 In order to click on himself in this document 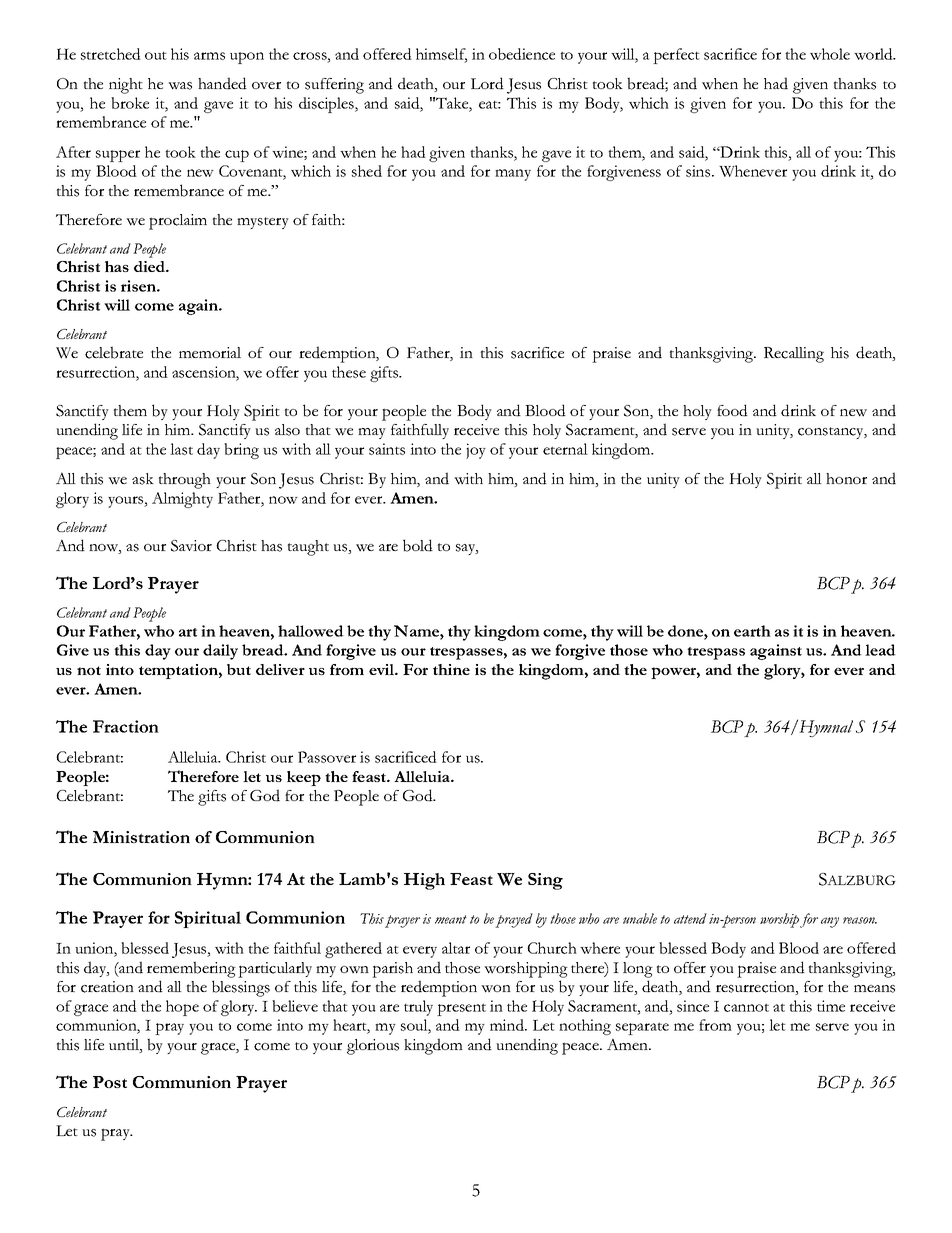, I will do `click(441, 55)`.
